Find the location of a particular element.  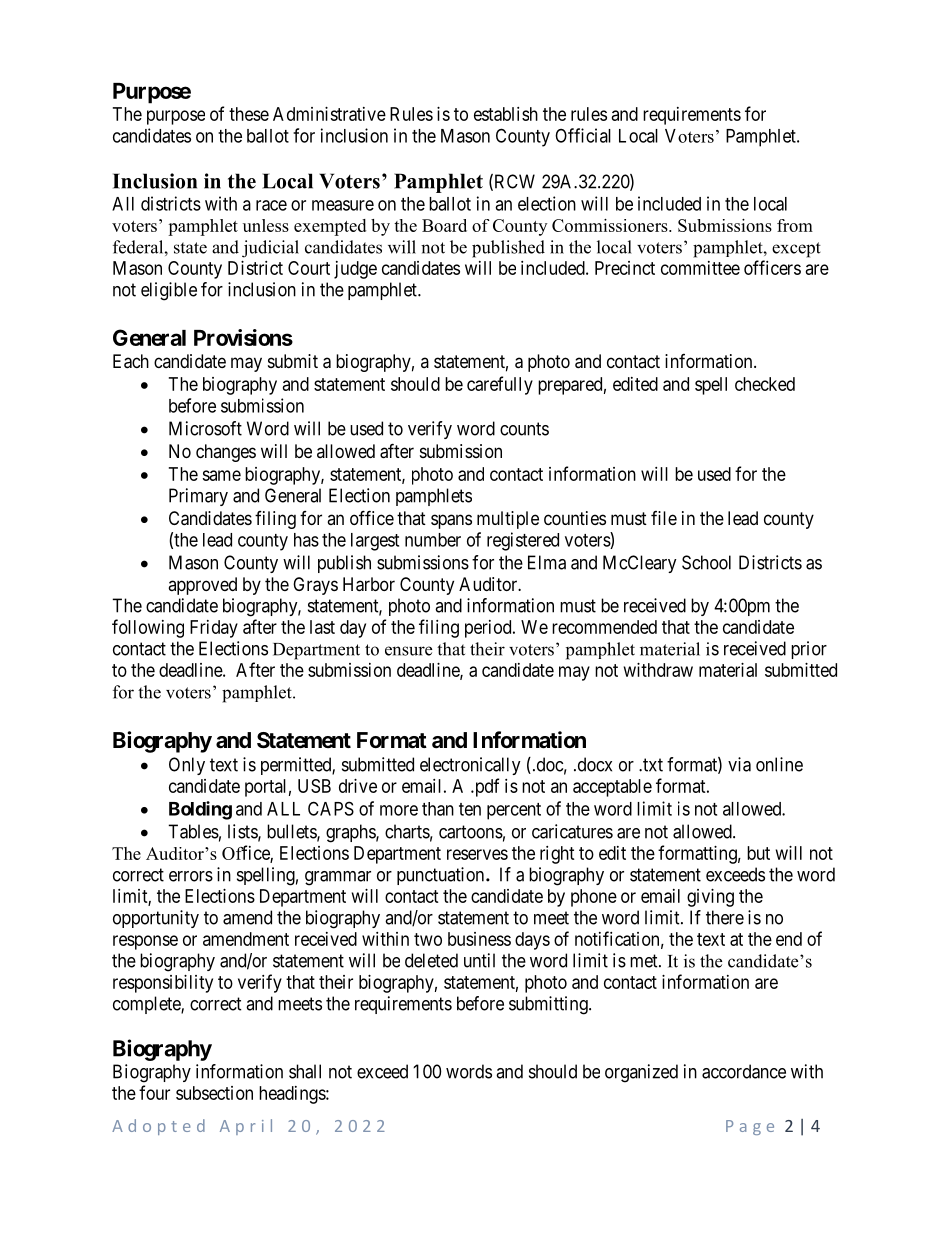

establish is located at coordinates (506, 114).
